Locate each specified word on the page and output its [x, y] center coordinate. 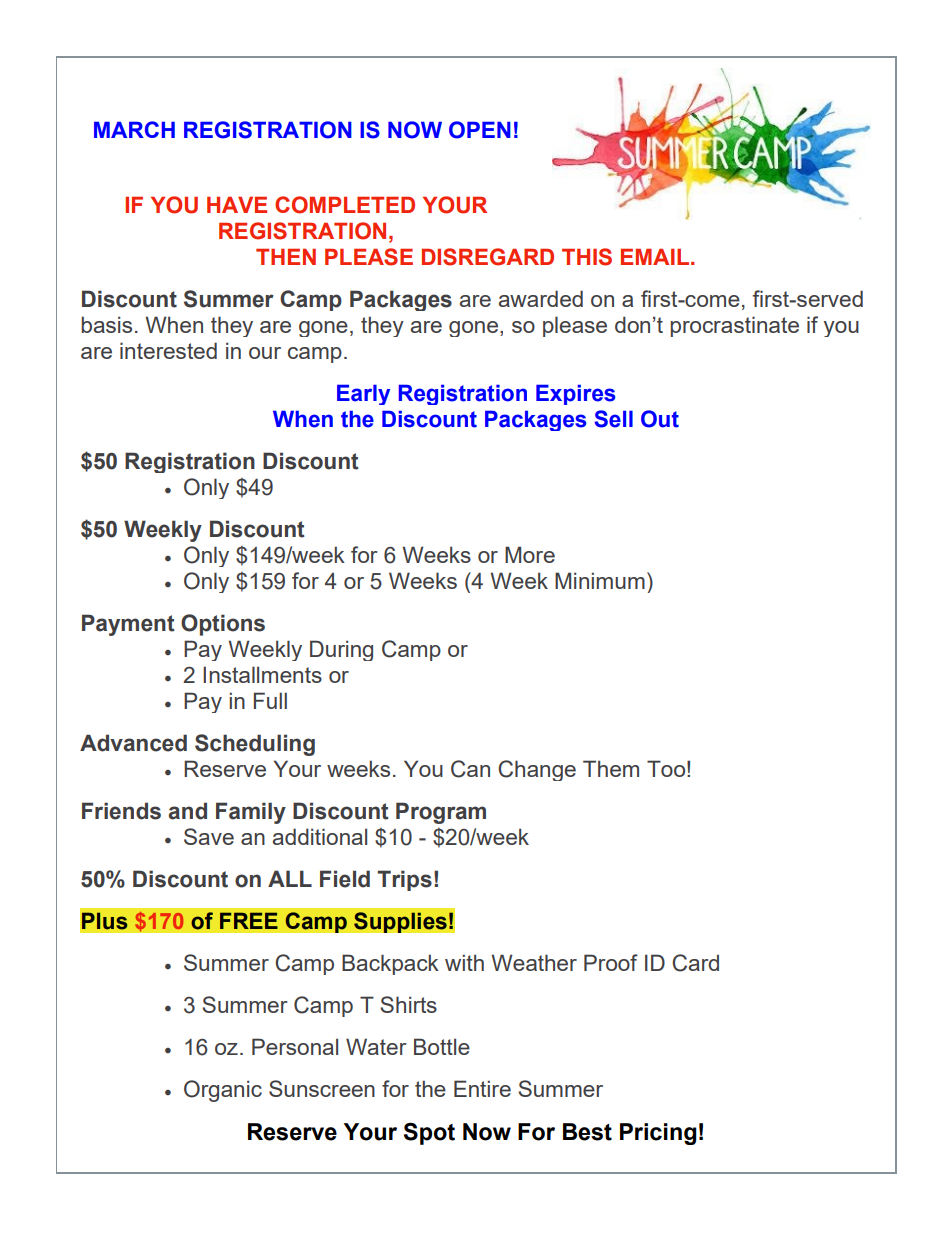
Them [611, 768]
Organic [223, 1091]
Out [660, 419]
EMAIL [656, 257]
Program [441, 813]
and [187, 811]
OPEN [480, 130]
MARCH [134, 129]
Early [363, 394]
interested [168, 350]
